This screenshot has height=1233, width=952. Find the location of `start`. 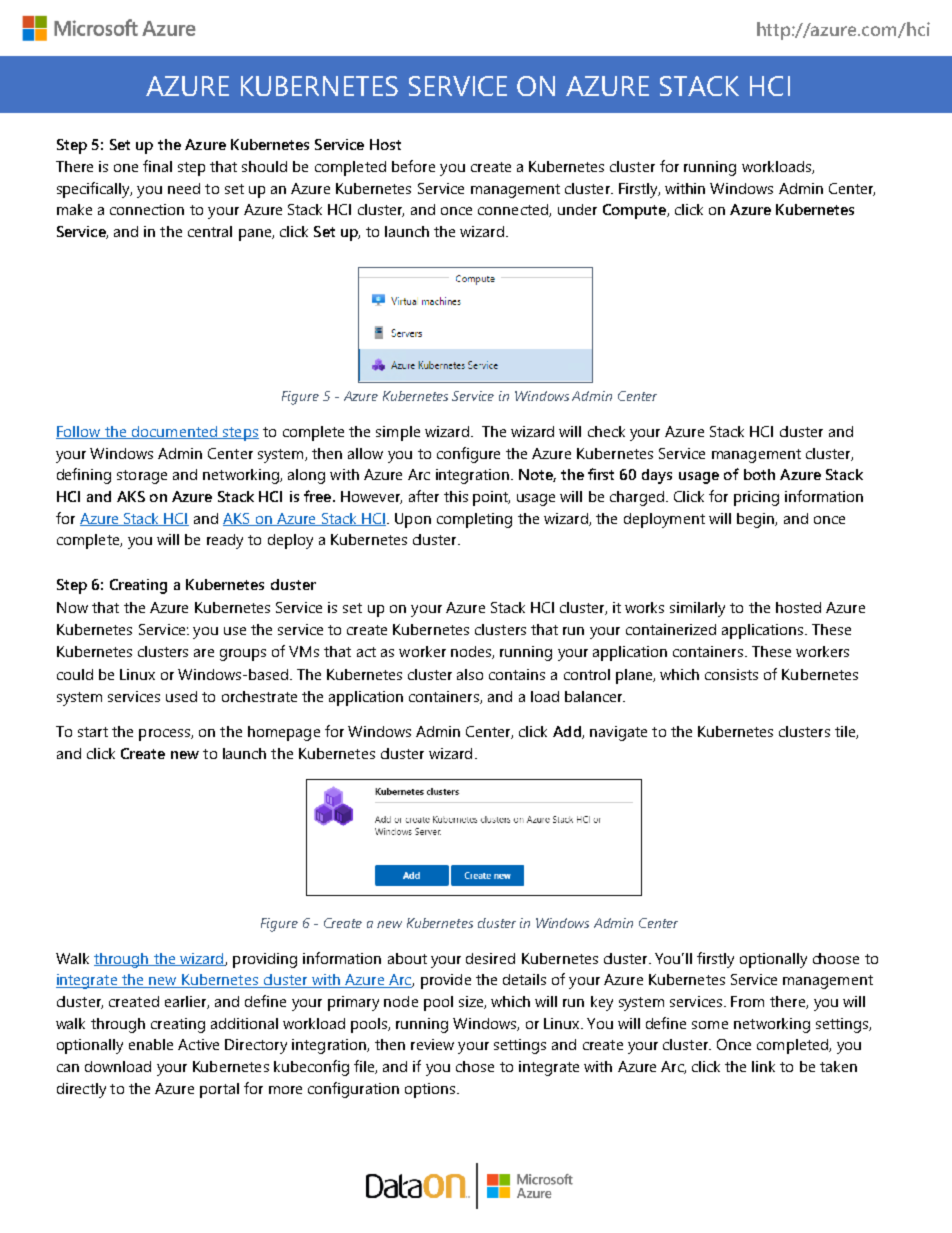

start is located at coordinates (93, 732).
